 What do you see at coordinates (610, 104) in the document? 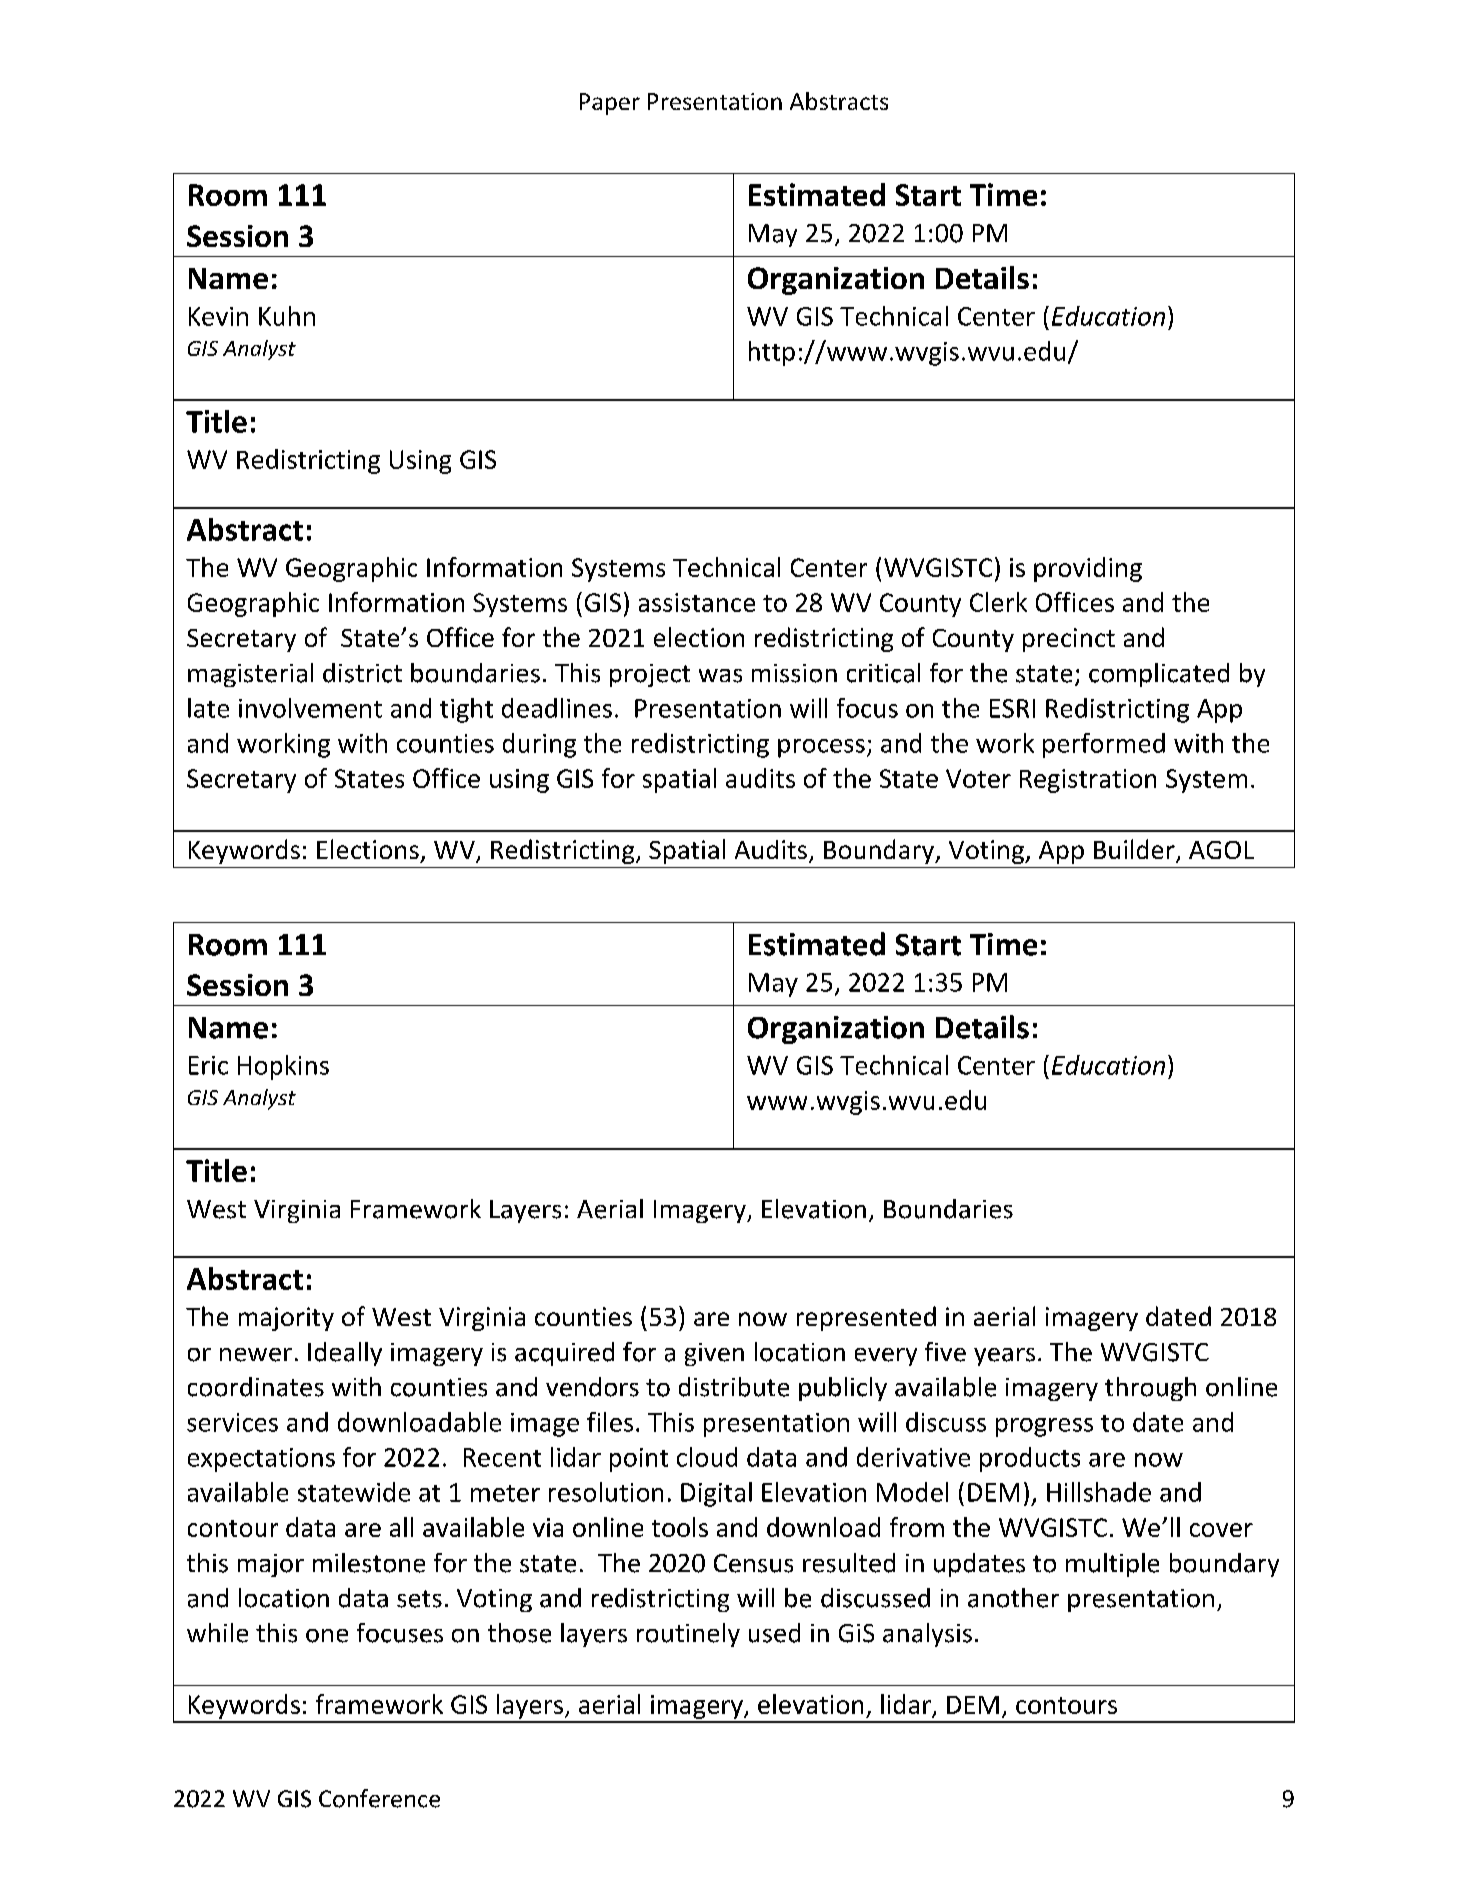
I see `Paper` at bounding box center [610, 104].
